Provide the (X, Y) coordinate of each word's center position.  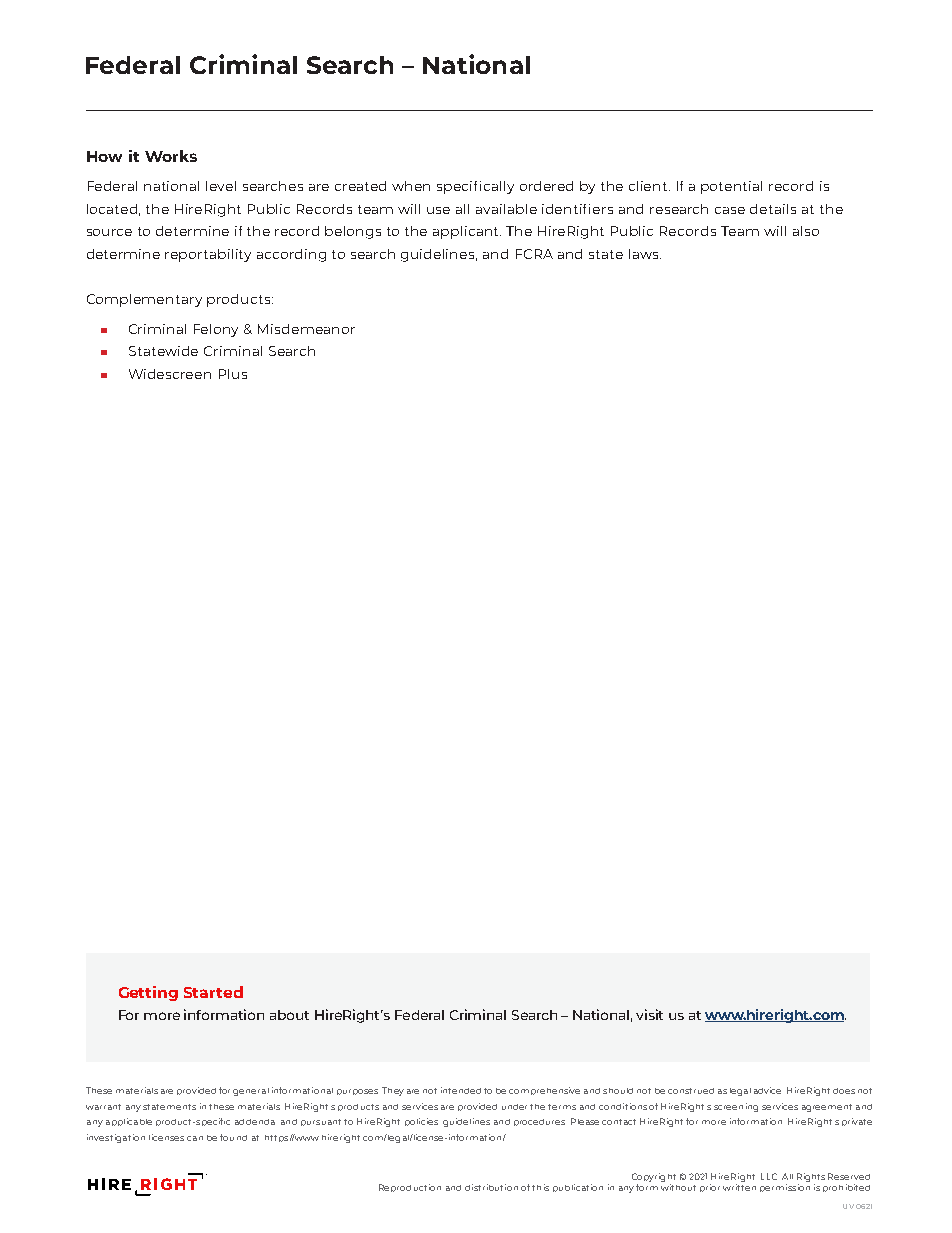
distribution (491, 1187)
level (221, 186)
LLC (769, 1176)
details (773, 209)
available (506, 209)
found (233, 1137)
